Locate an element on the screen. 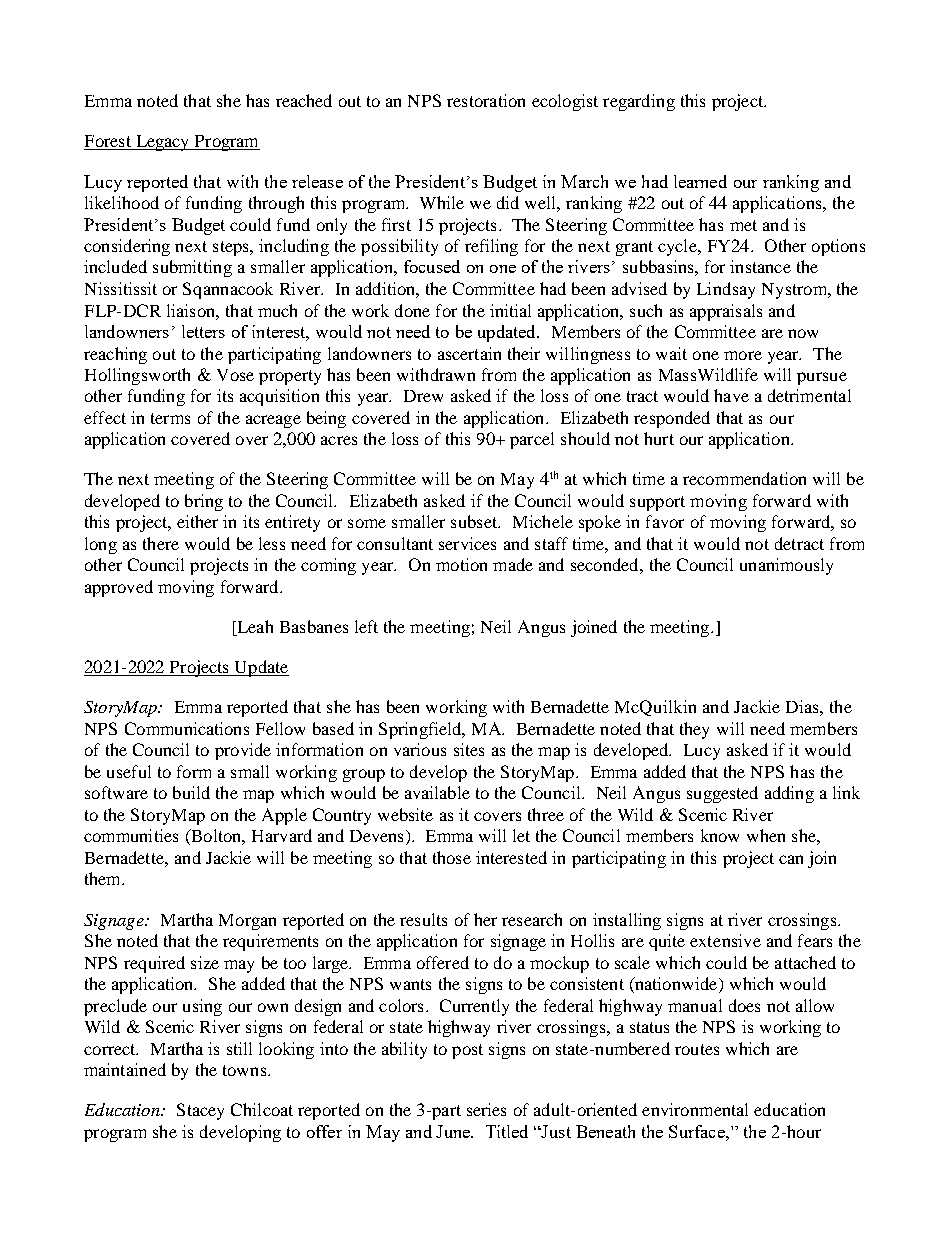  terms is located at coordinates (170, 418).
